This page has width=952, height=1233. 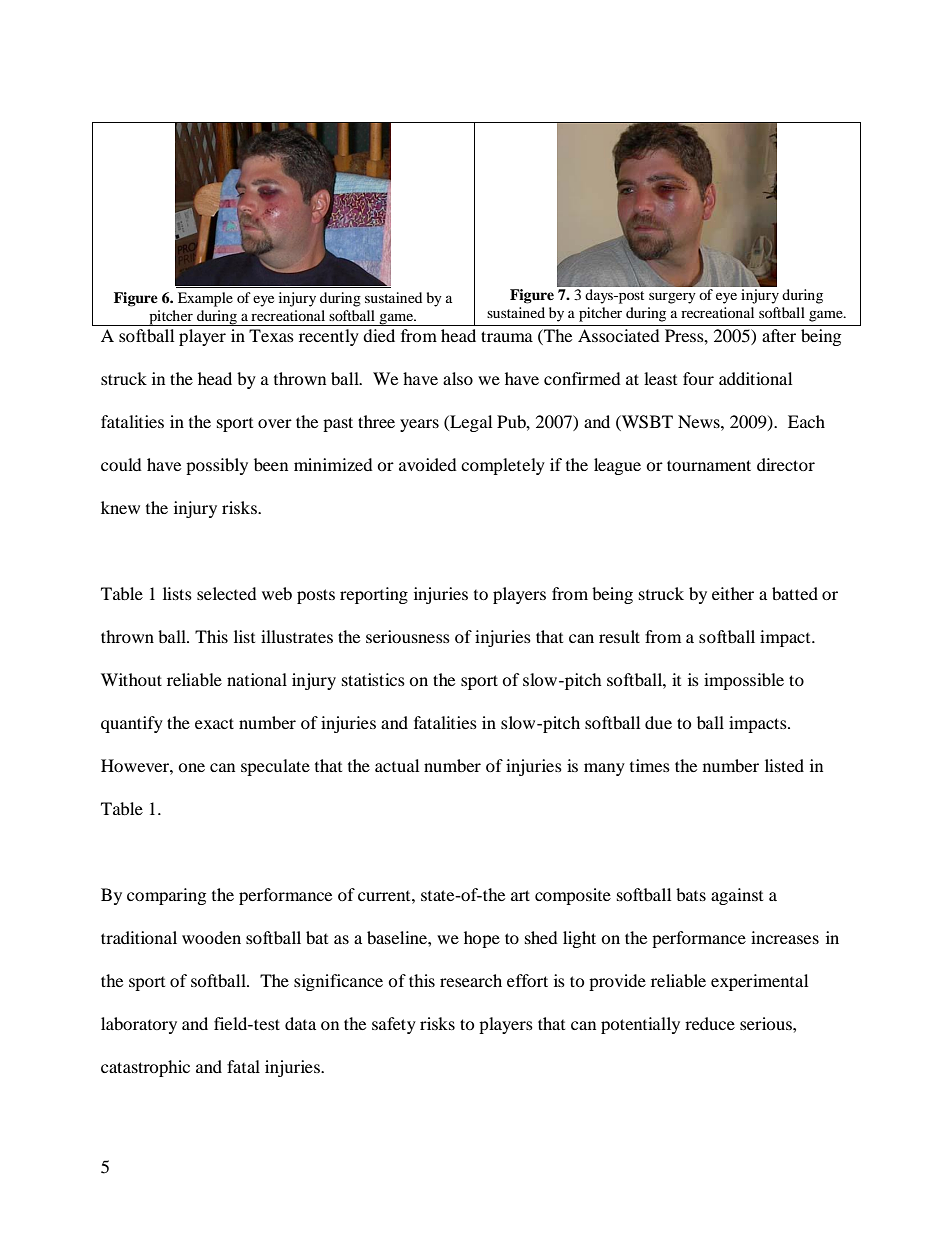 What do you see at coordinates (503, 466) in the page?
I see `completely` at bounding box center [503, 466].
